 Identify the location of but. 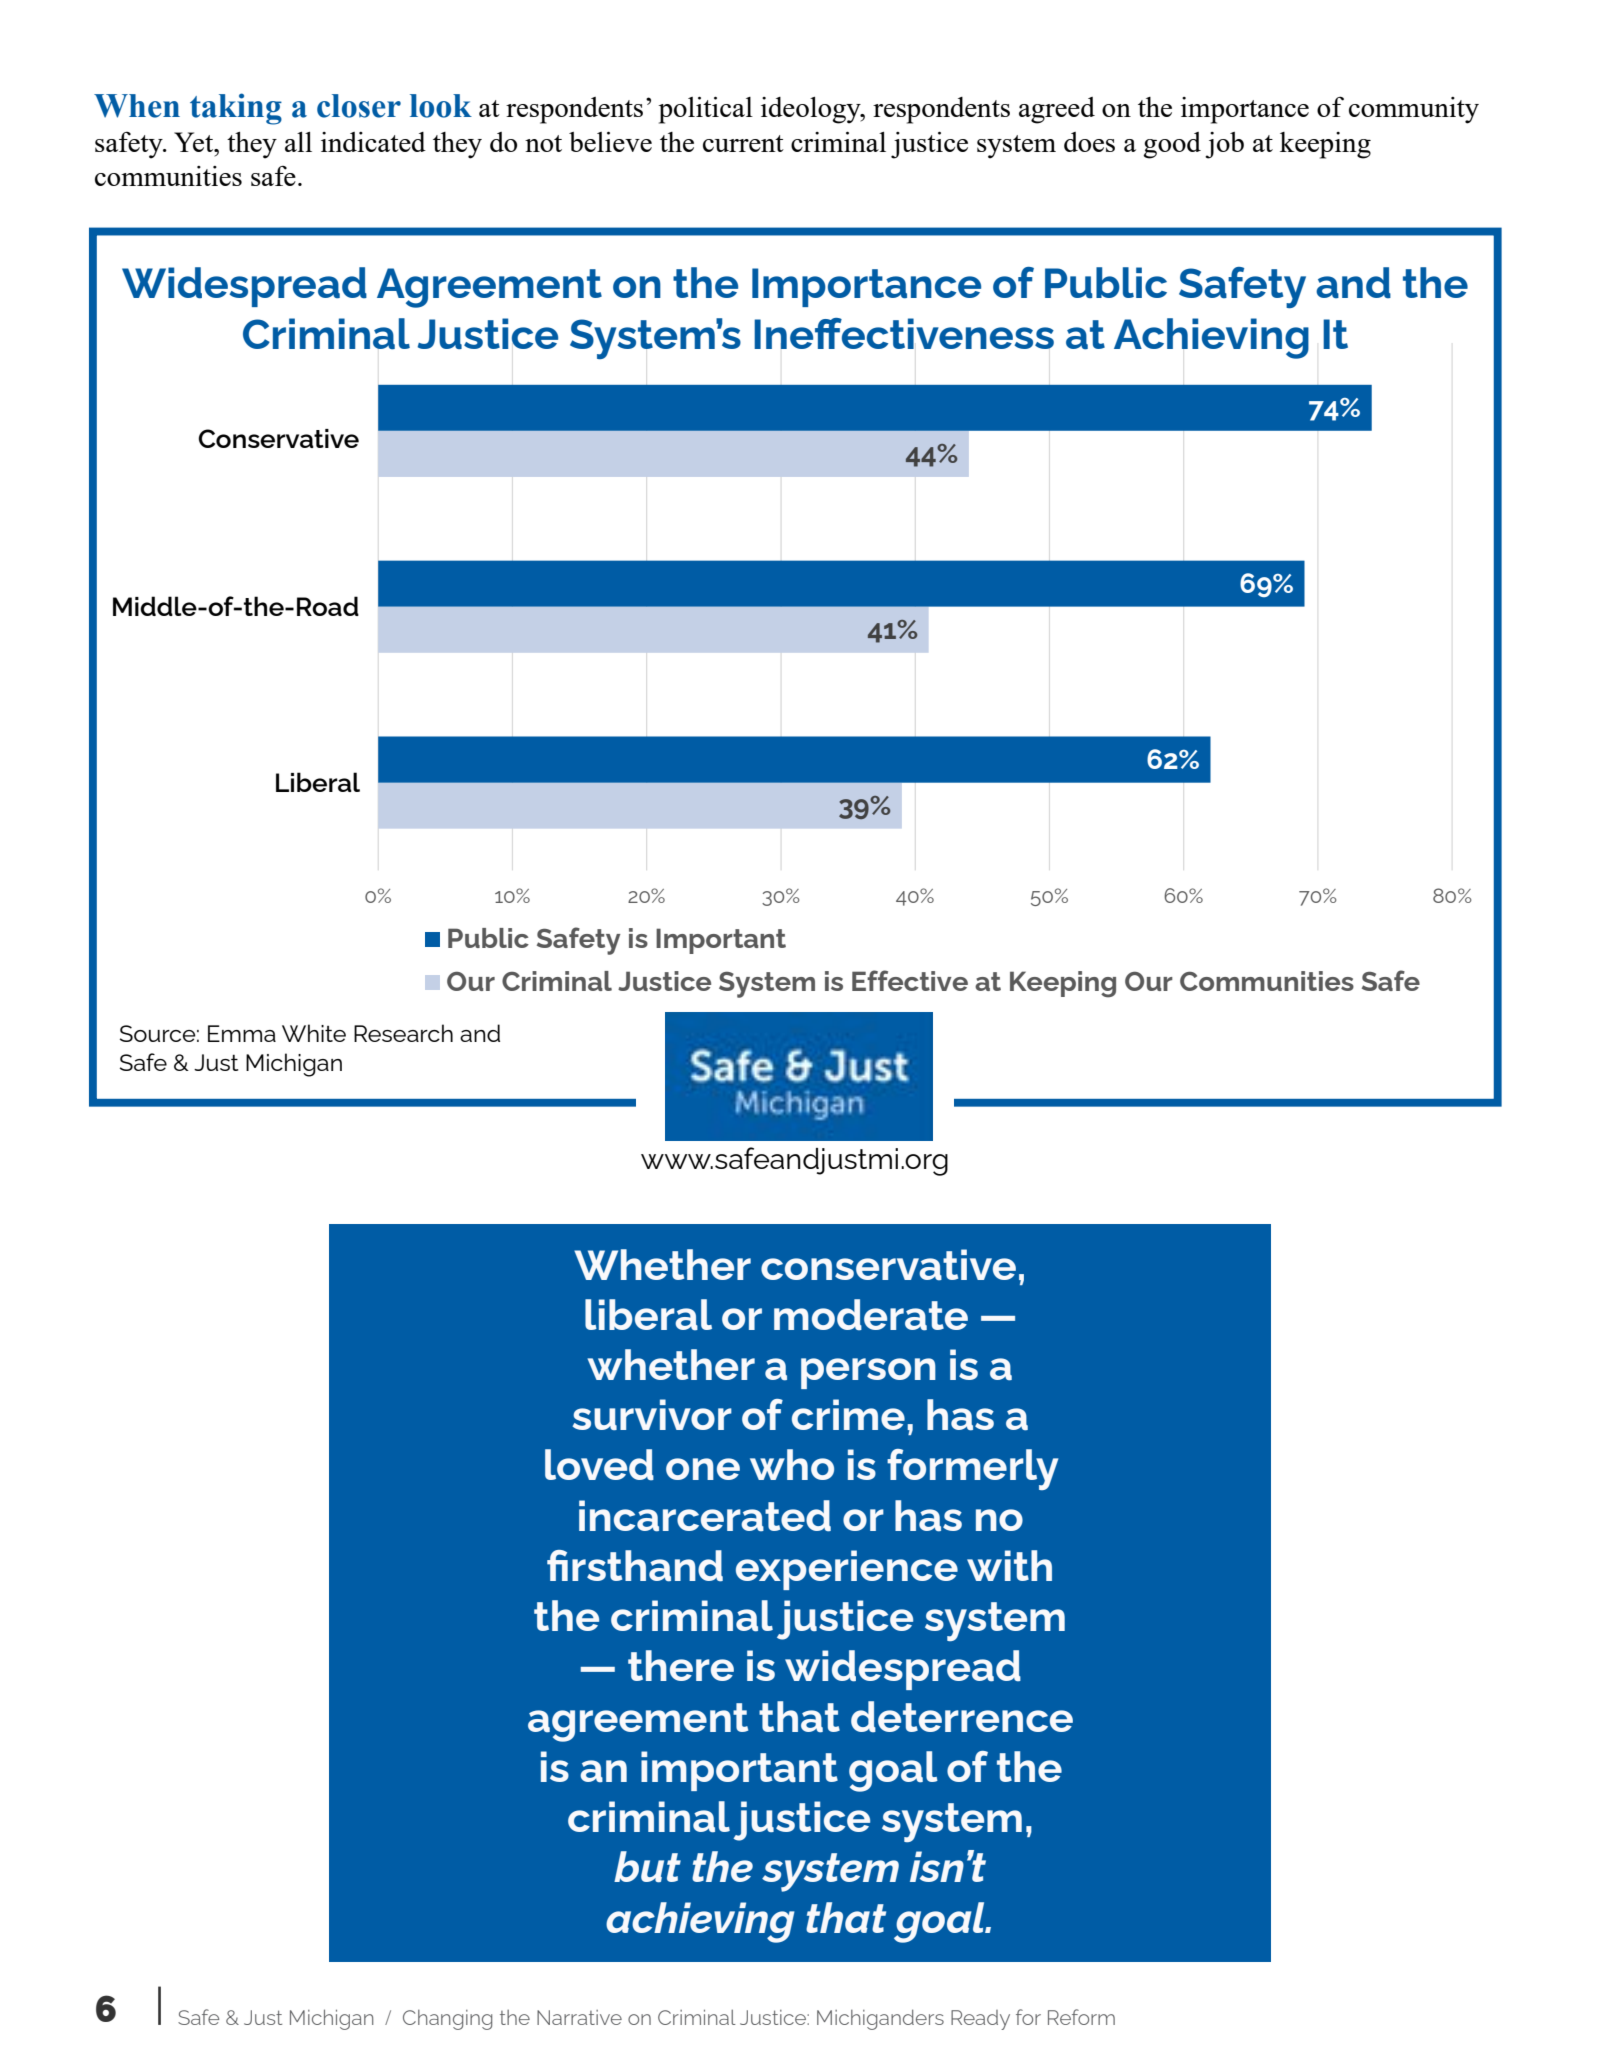
(647, 1867).
